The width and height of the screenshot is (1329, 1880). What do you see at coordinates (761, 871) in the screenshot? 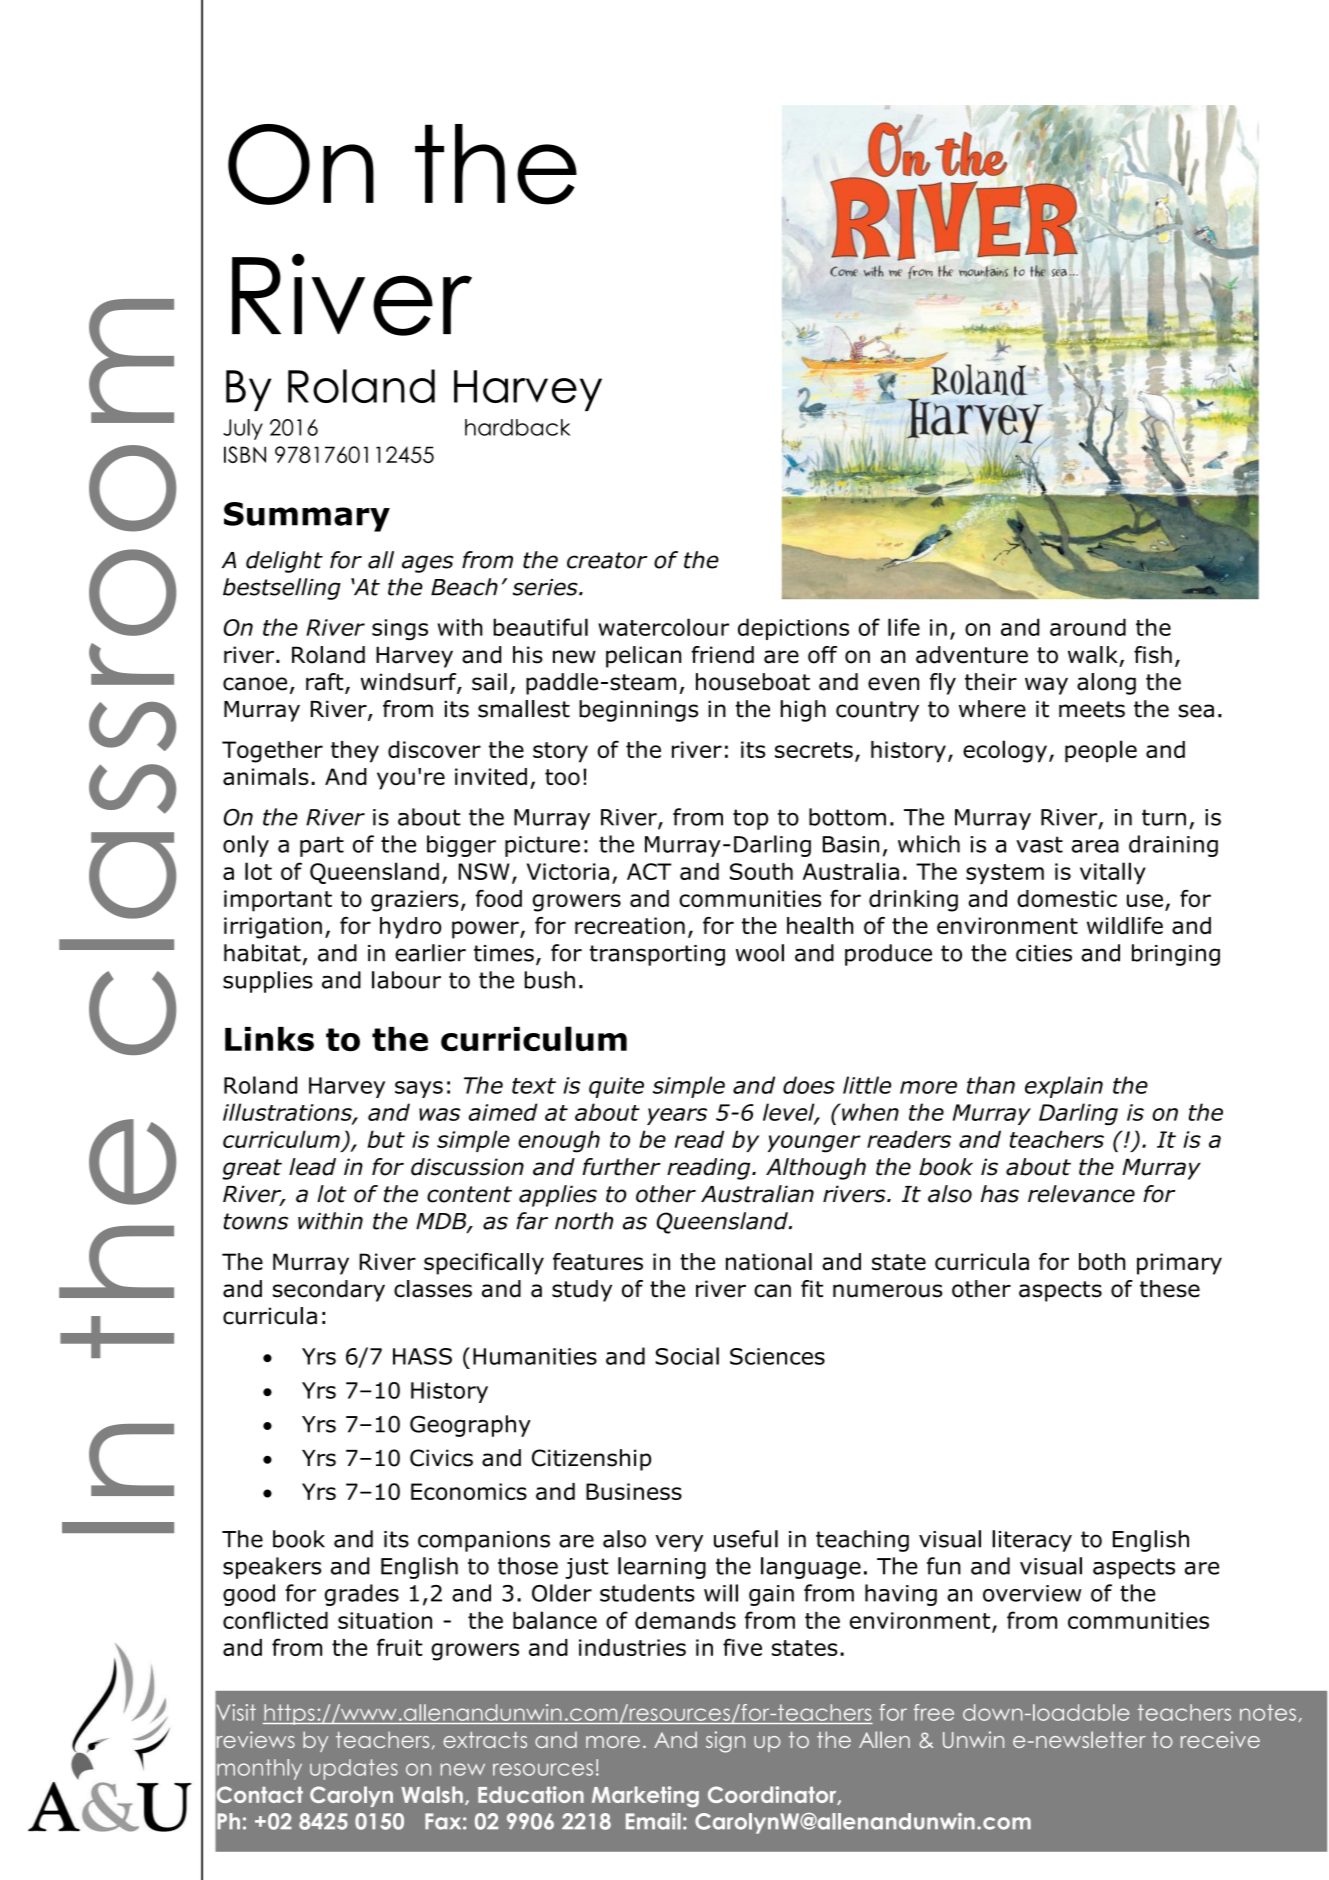
I see `South` at bounding box center [761, 871].
